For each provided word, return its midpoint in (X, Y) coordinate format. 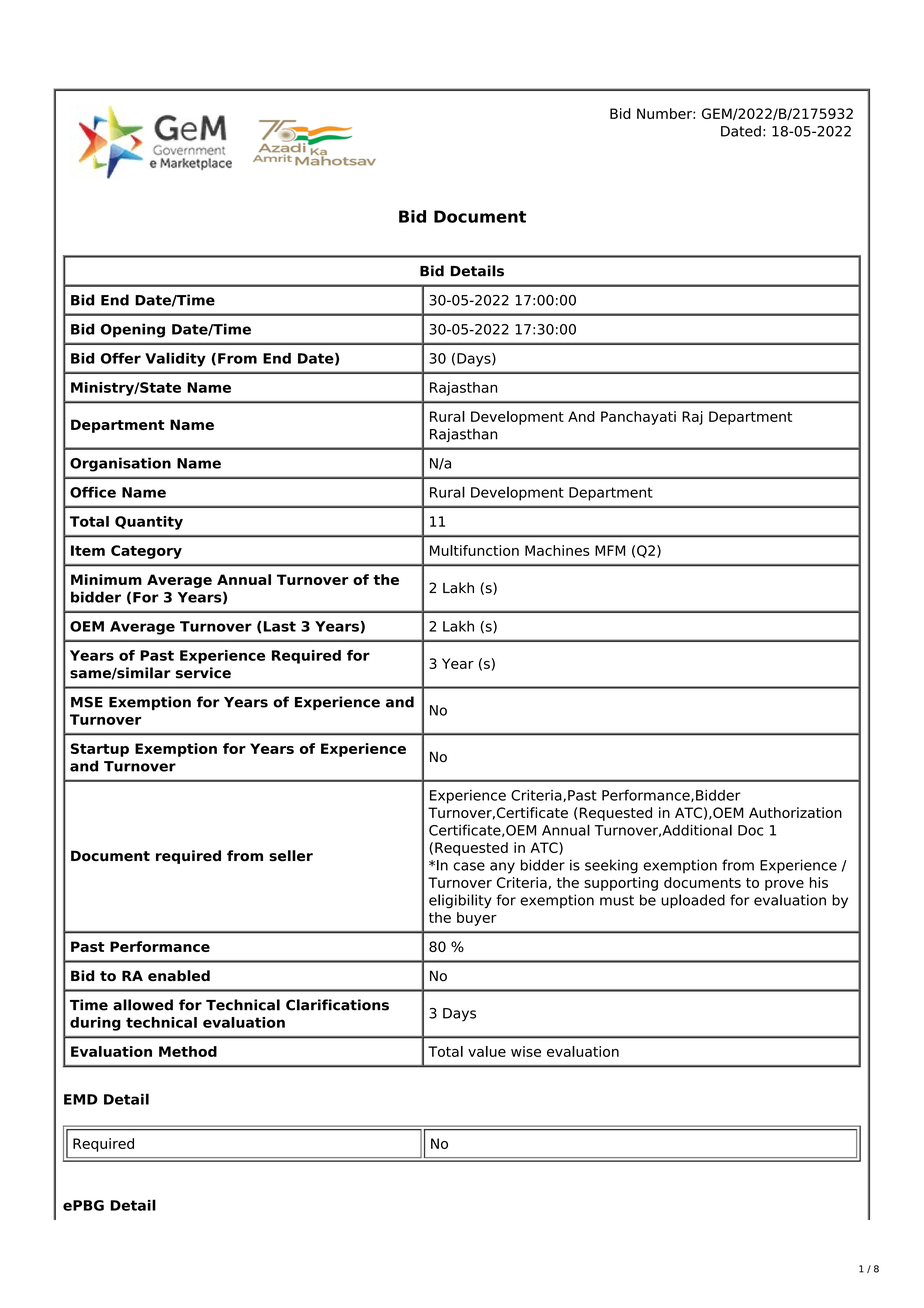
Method (188, 1051)
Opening (133, 330)
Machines (557, 550)
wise (526, 1051)
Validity (175, 359)
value (487, 1051)
